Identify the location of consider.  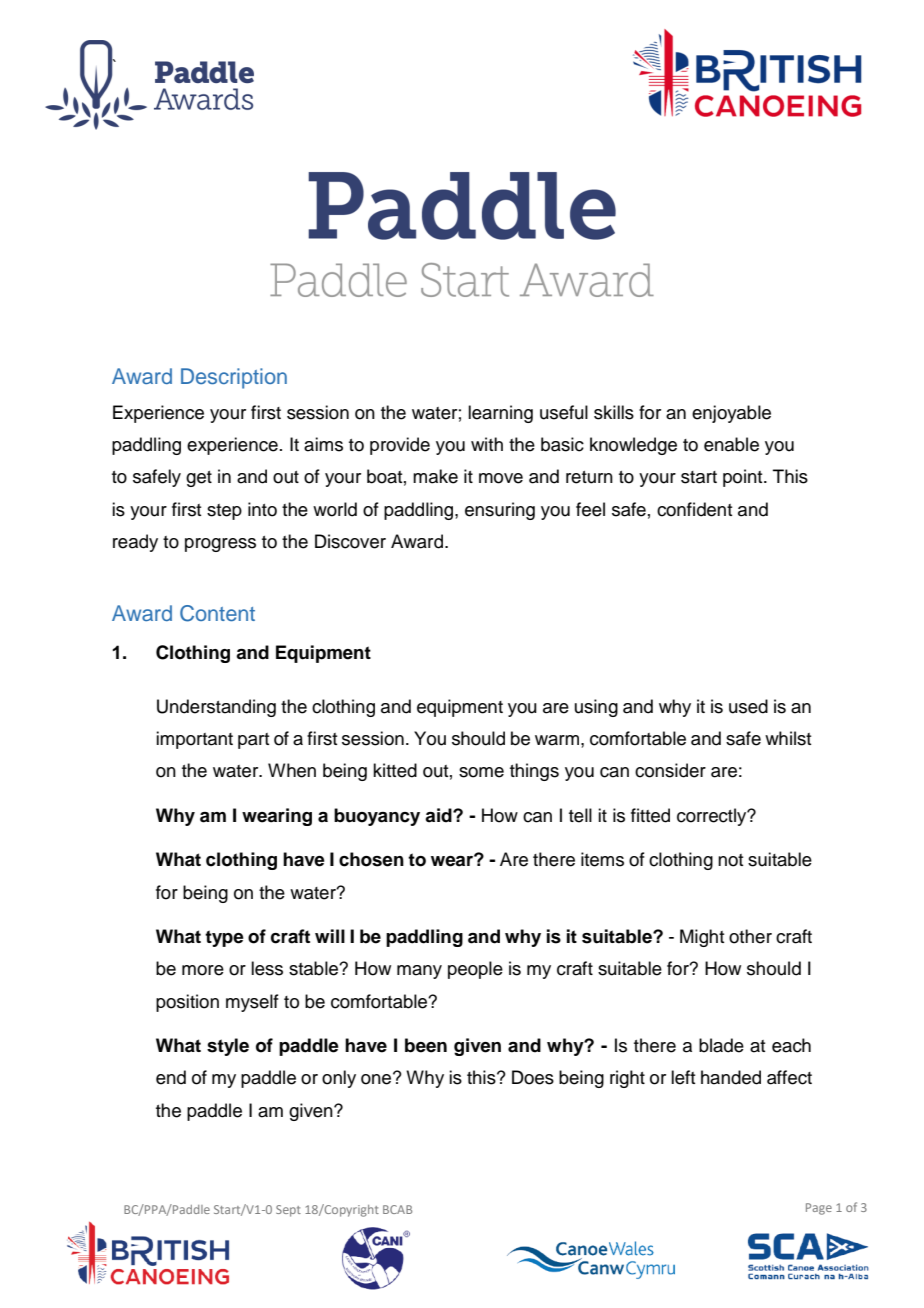
(670, 770).
